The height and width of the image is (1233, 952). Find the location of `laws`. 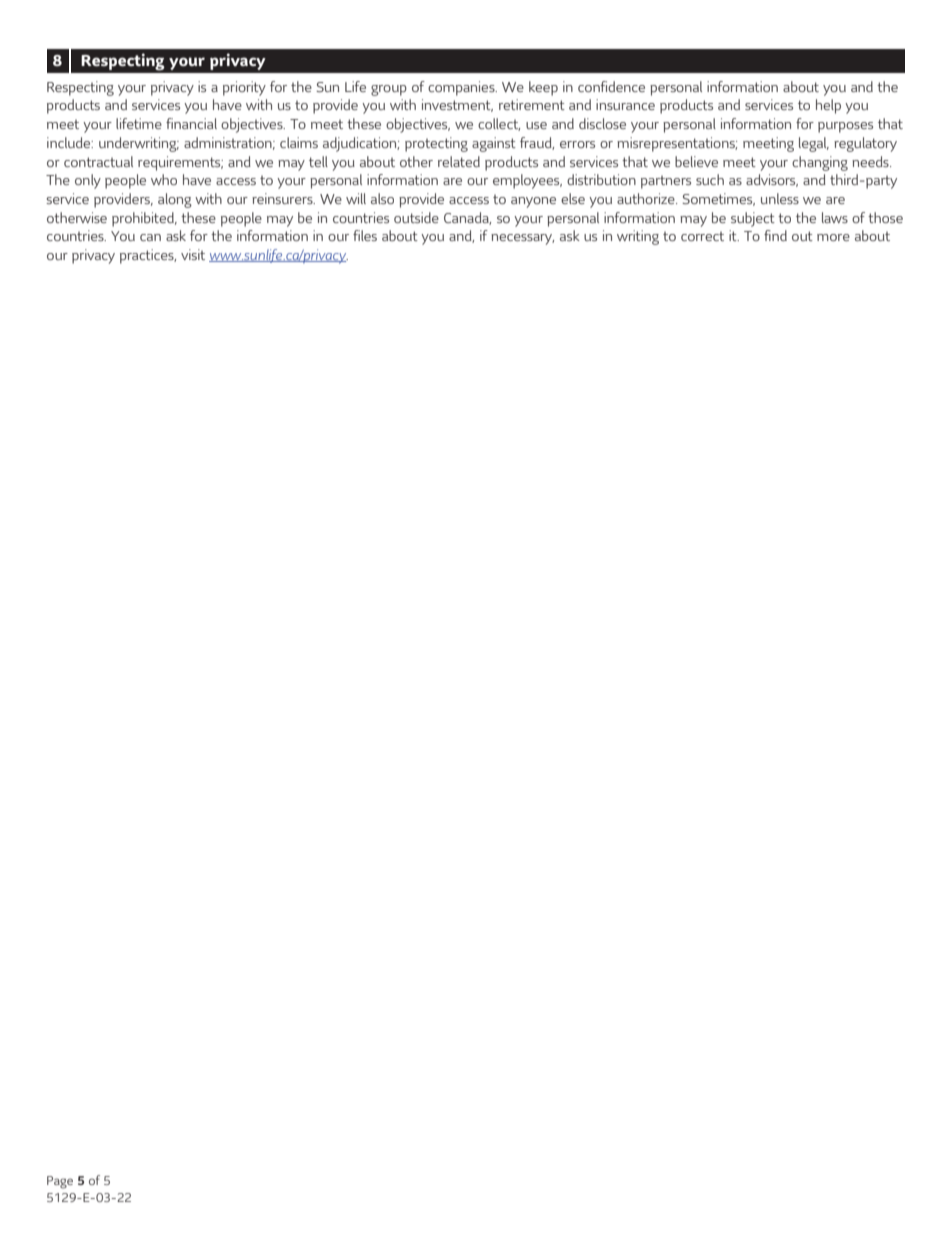

laws is located at coordinates (835, 217).
